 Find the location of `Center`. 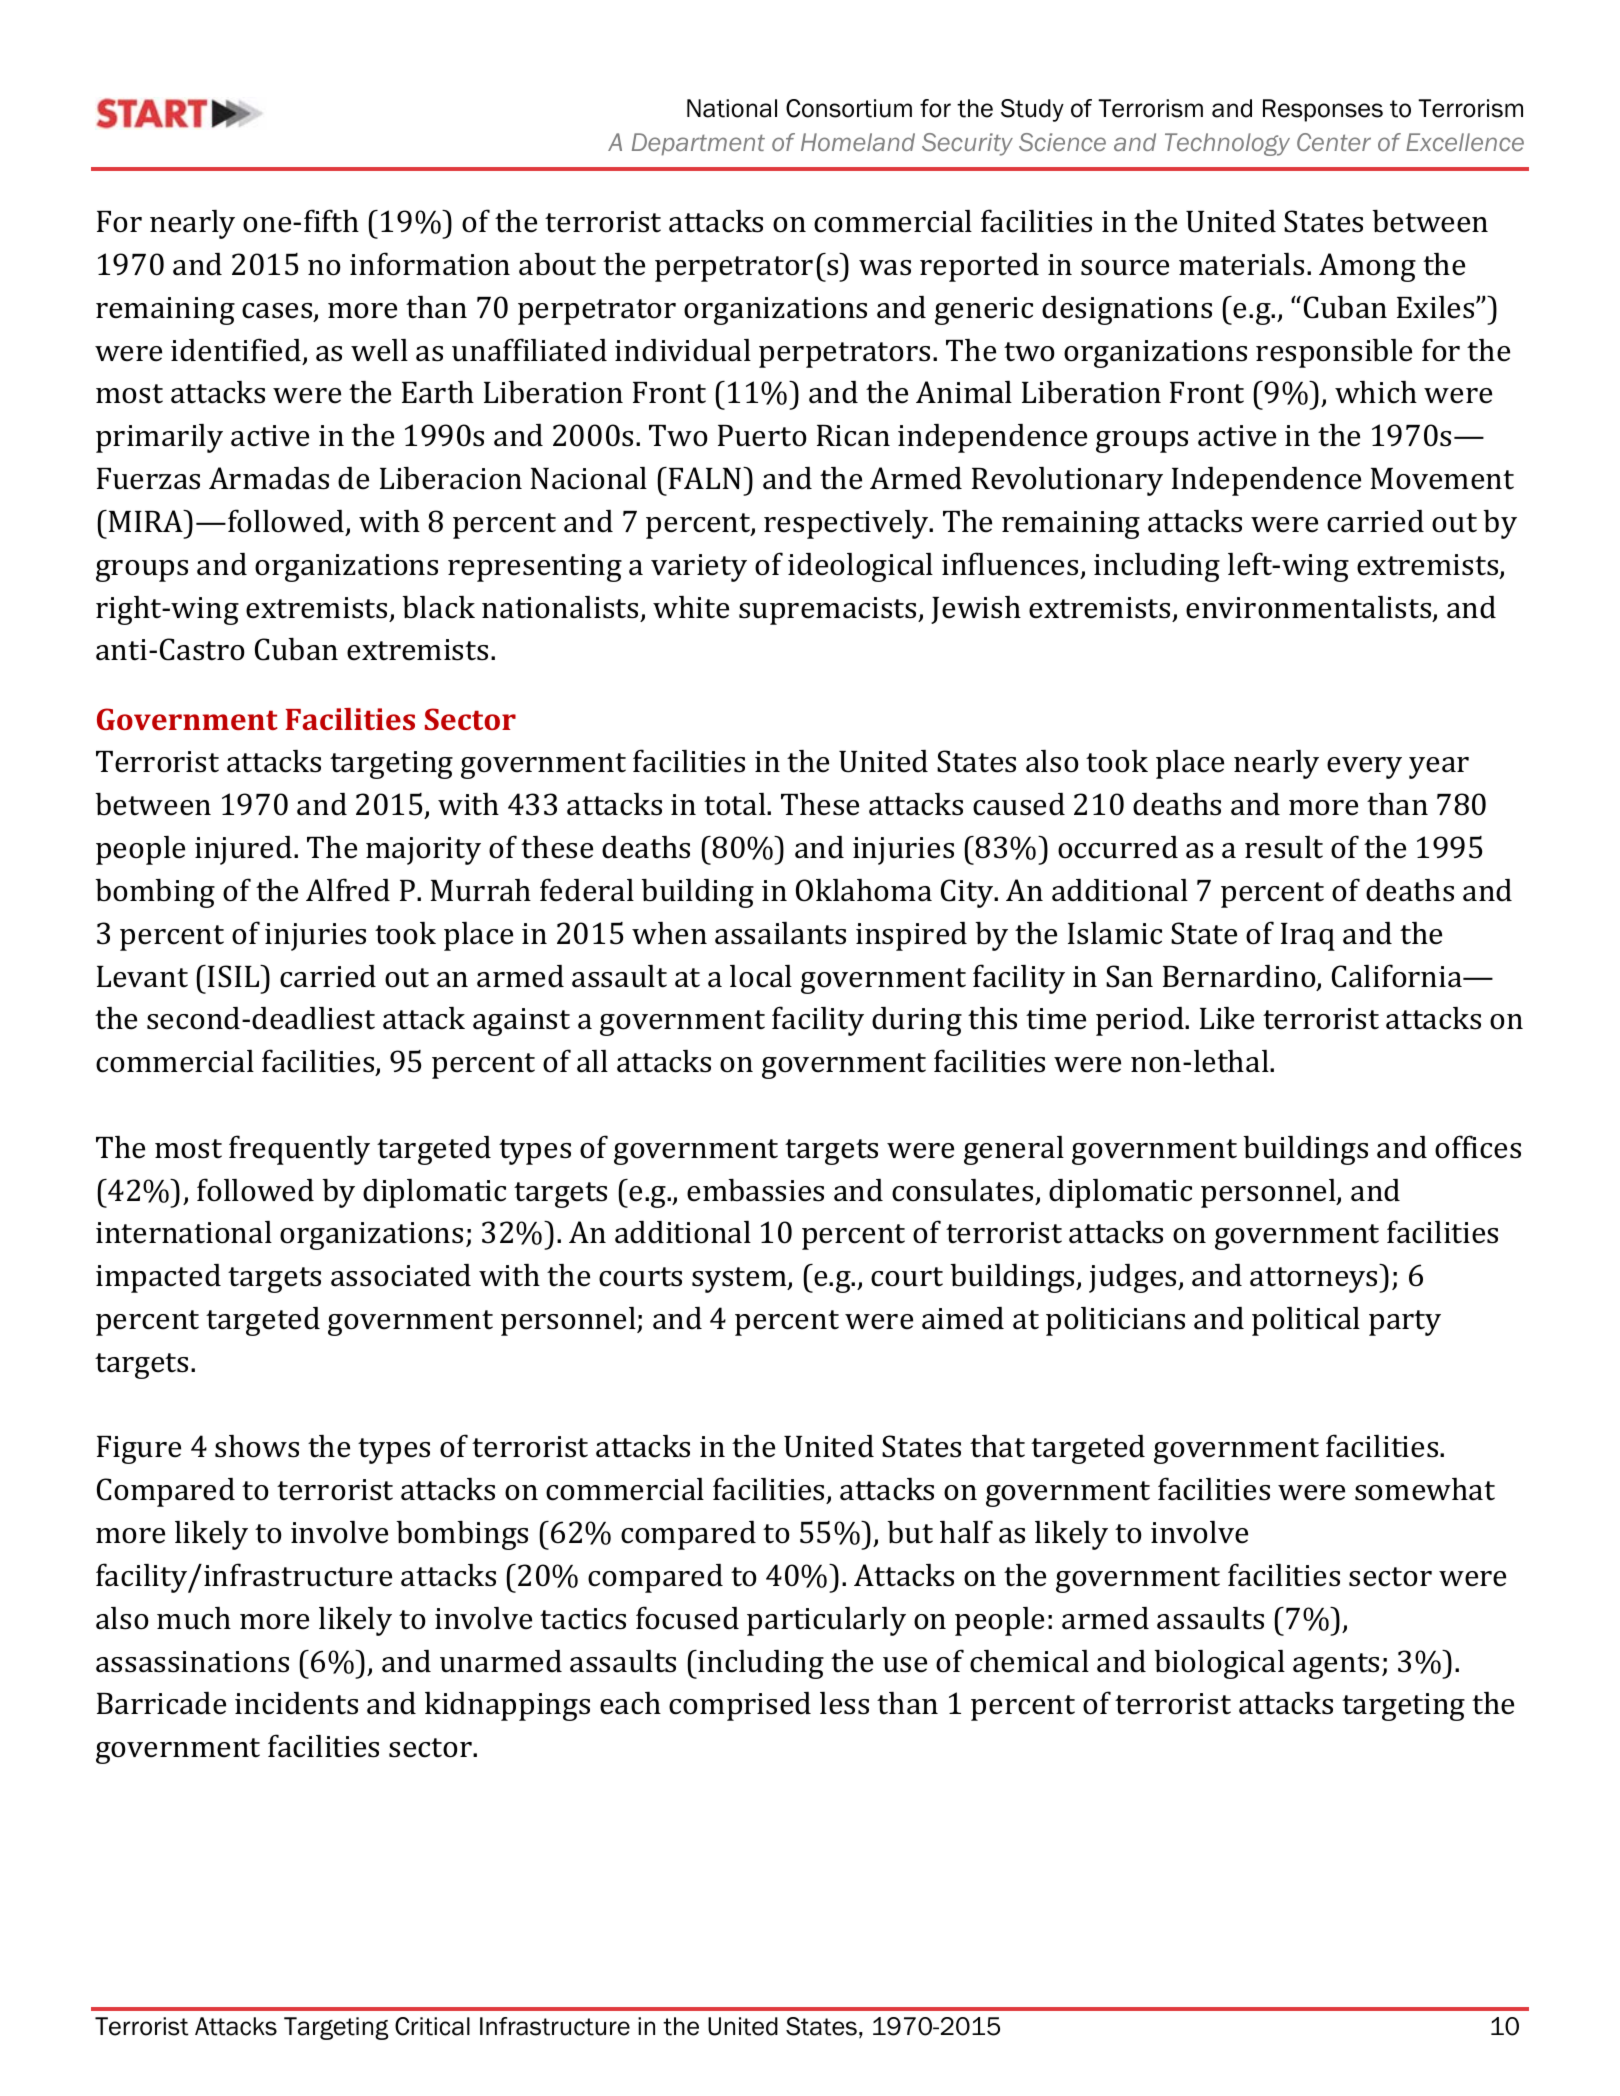

Center is located at coordinates (1334, 142).
